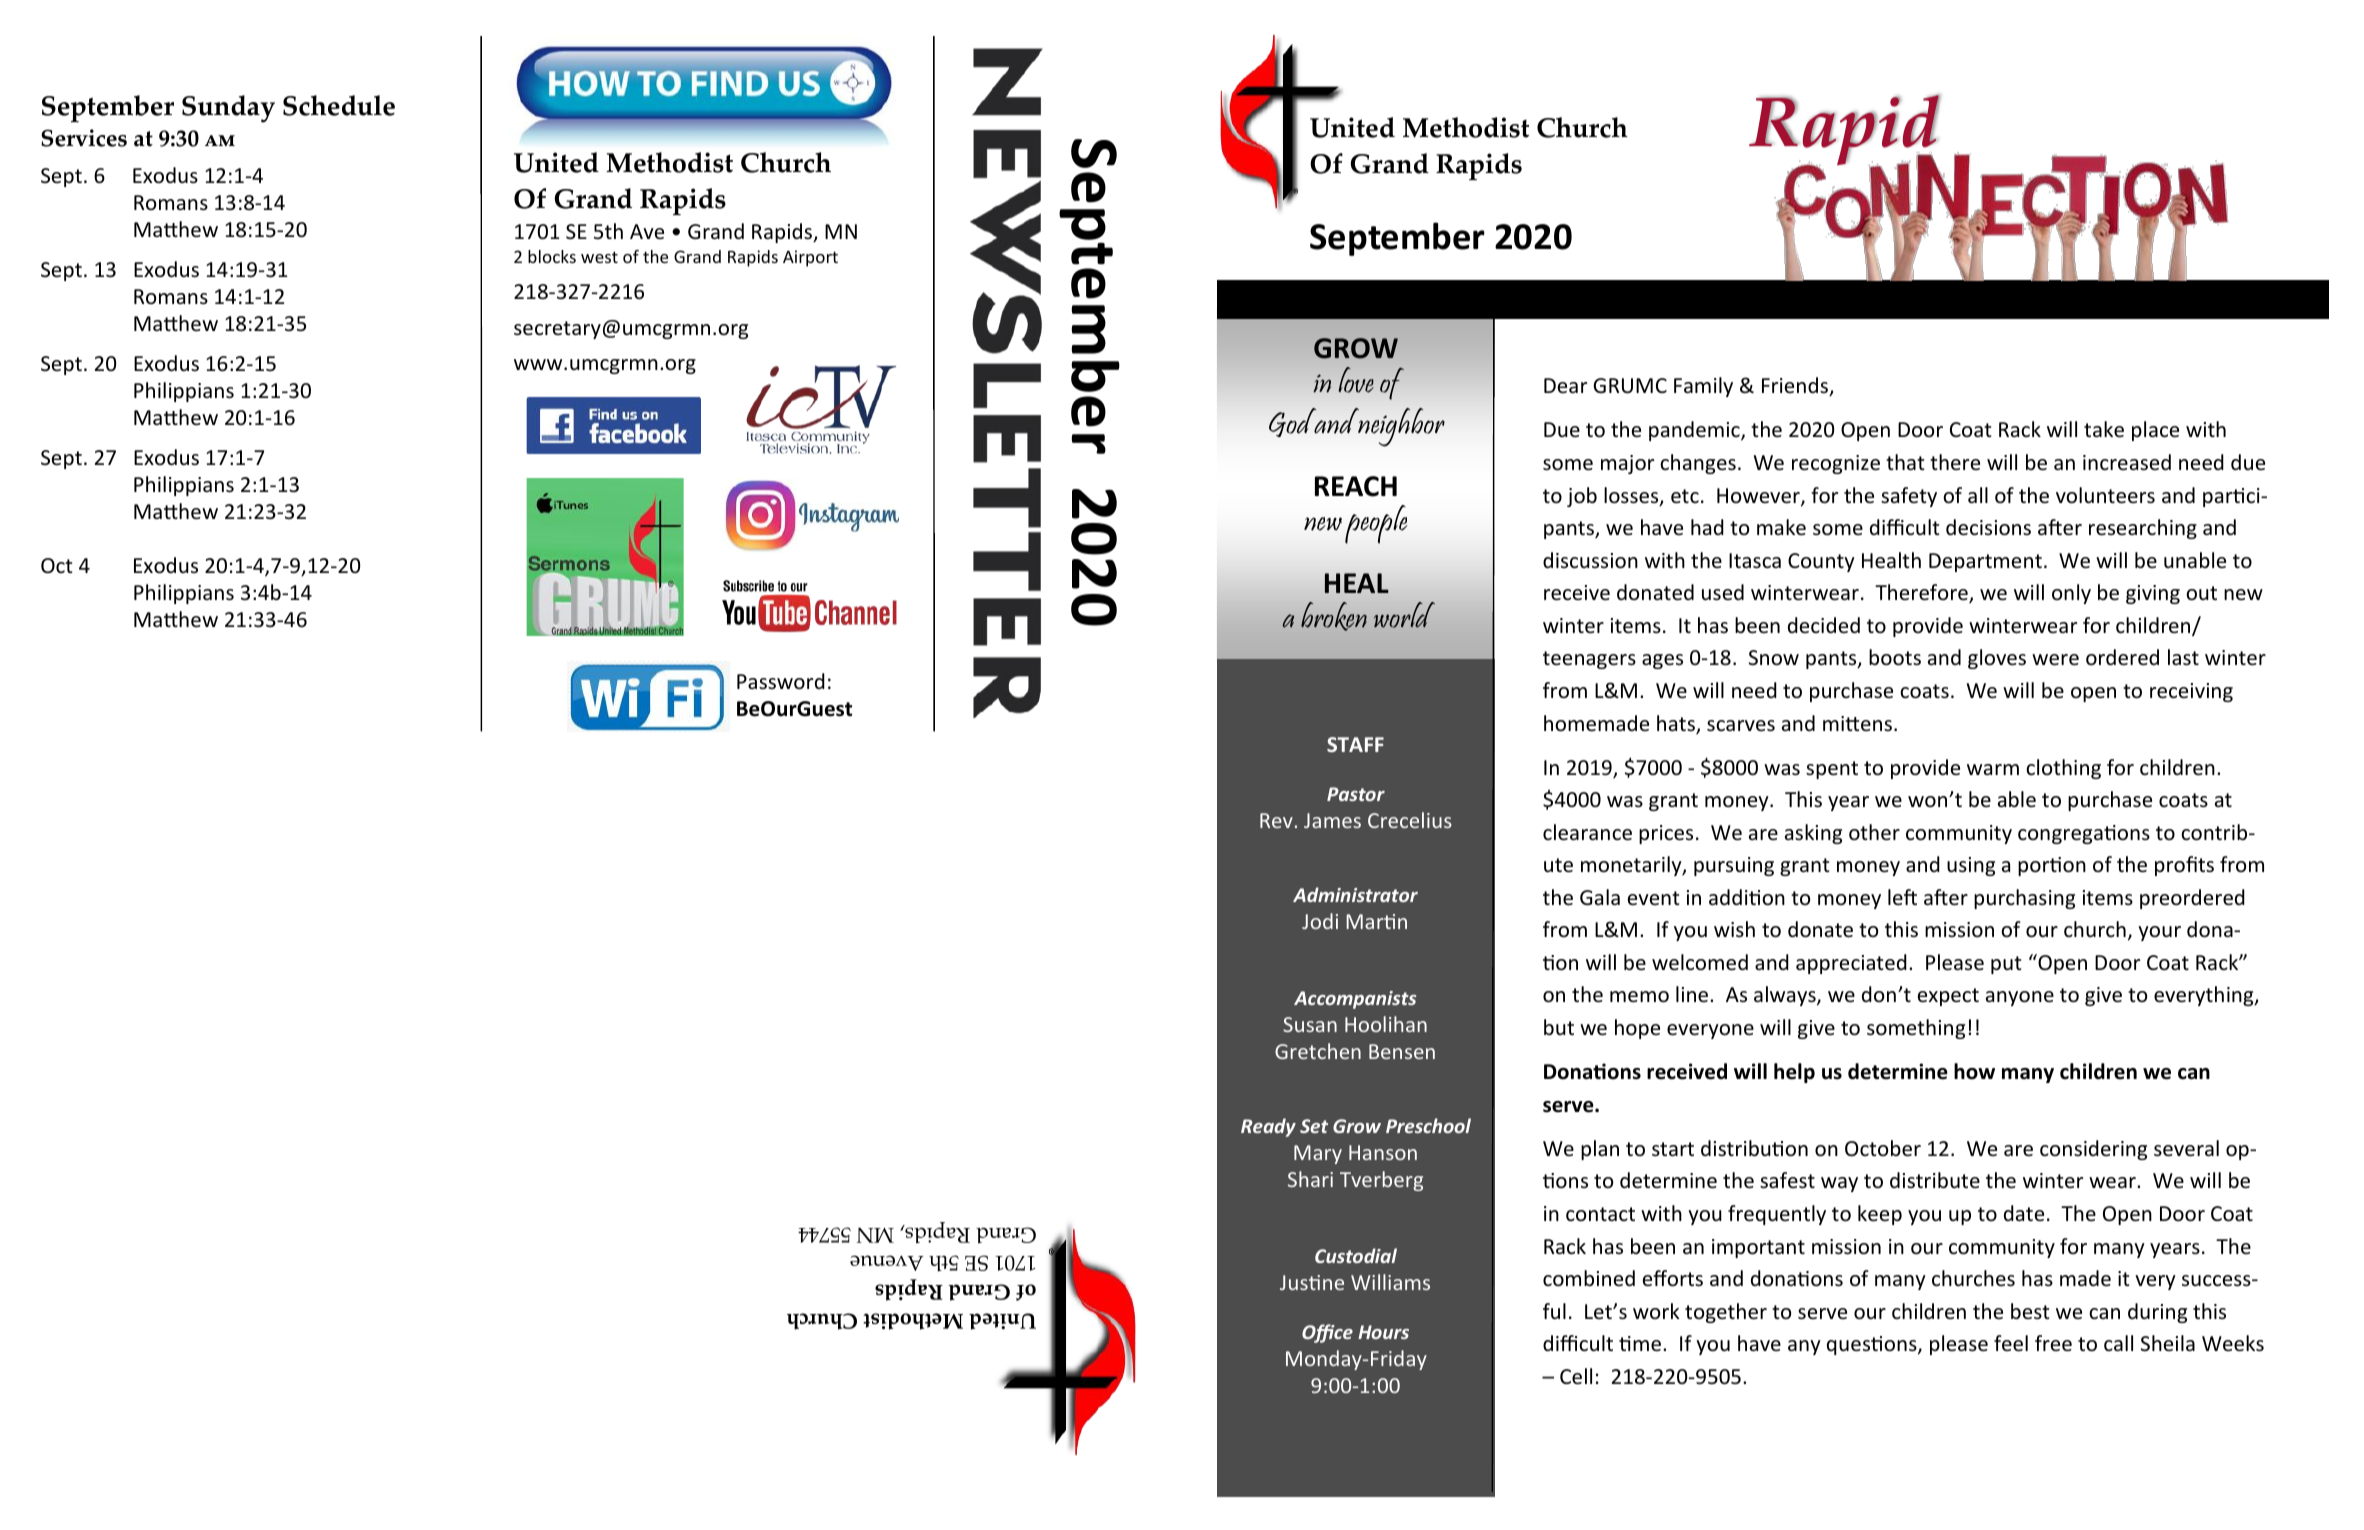  What do you see at coordinates (1332, 820) in the screenshot?
I see `James` at bounding box center [1332, 820].
